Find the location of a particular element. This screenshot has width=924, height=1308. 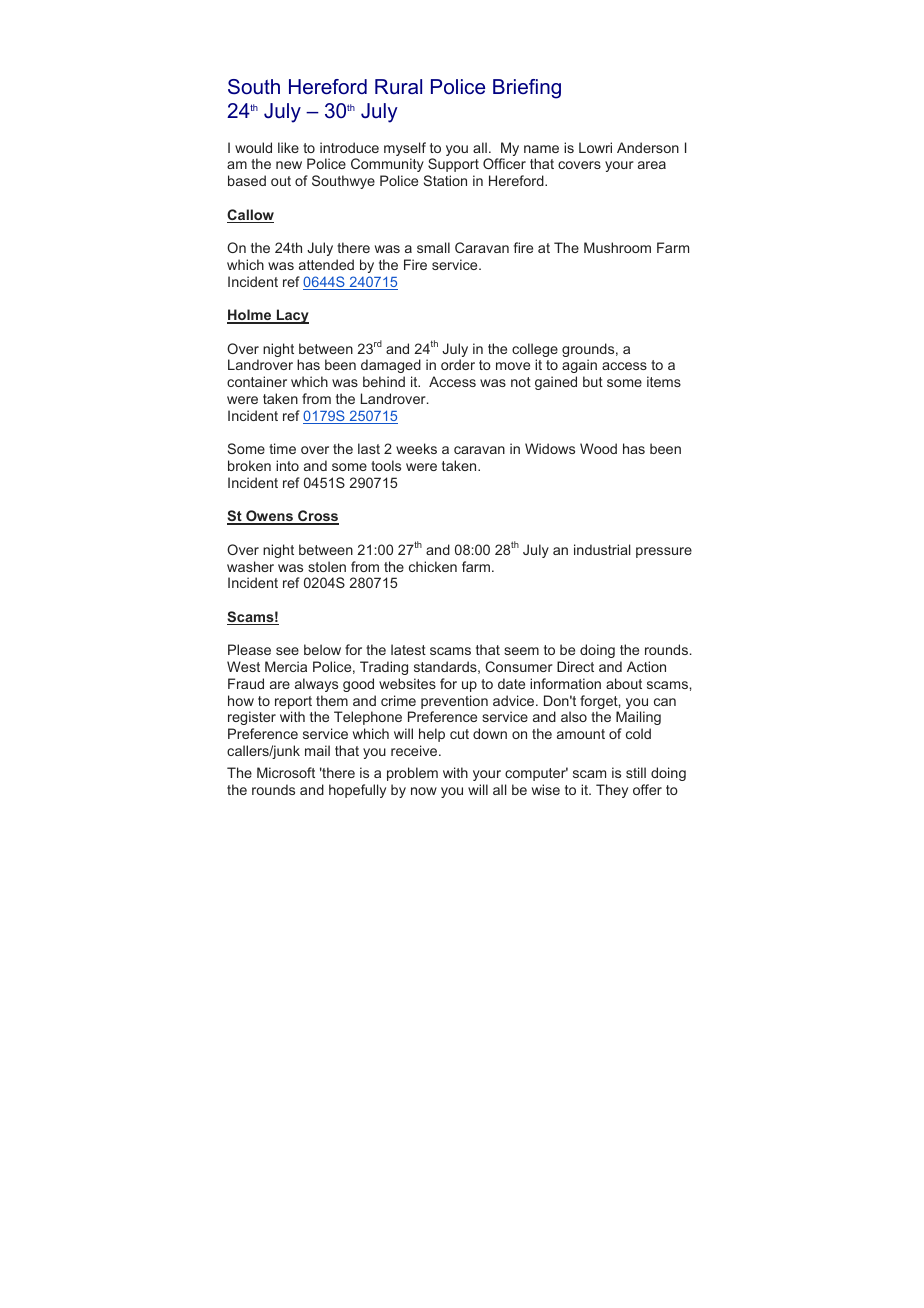

like is located at coordinates (288, 147).
